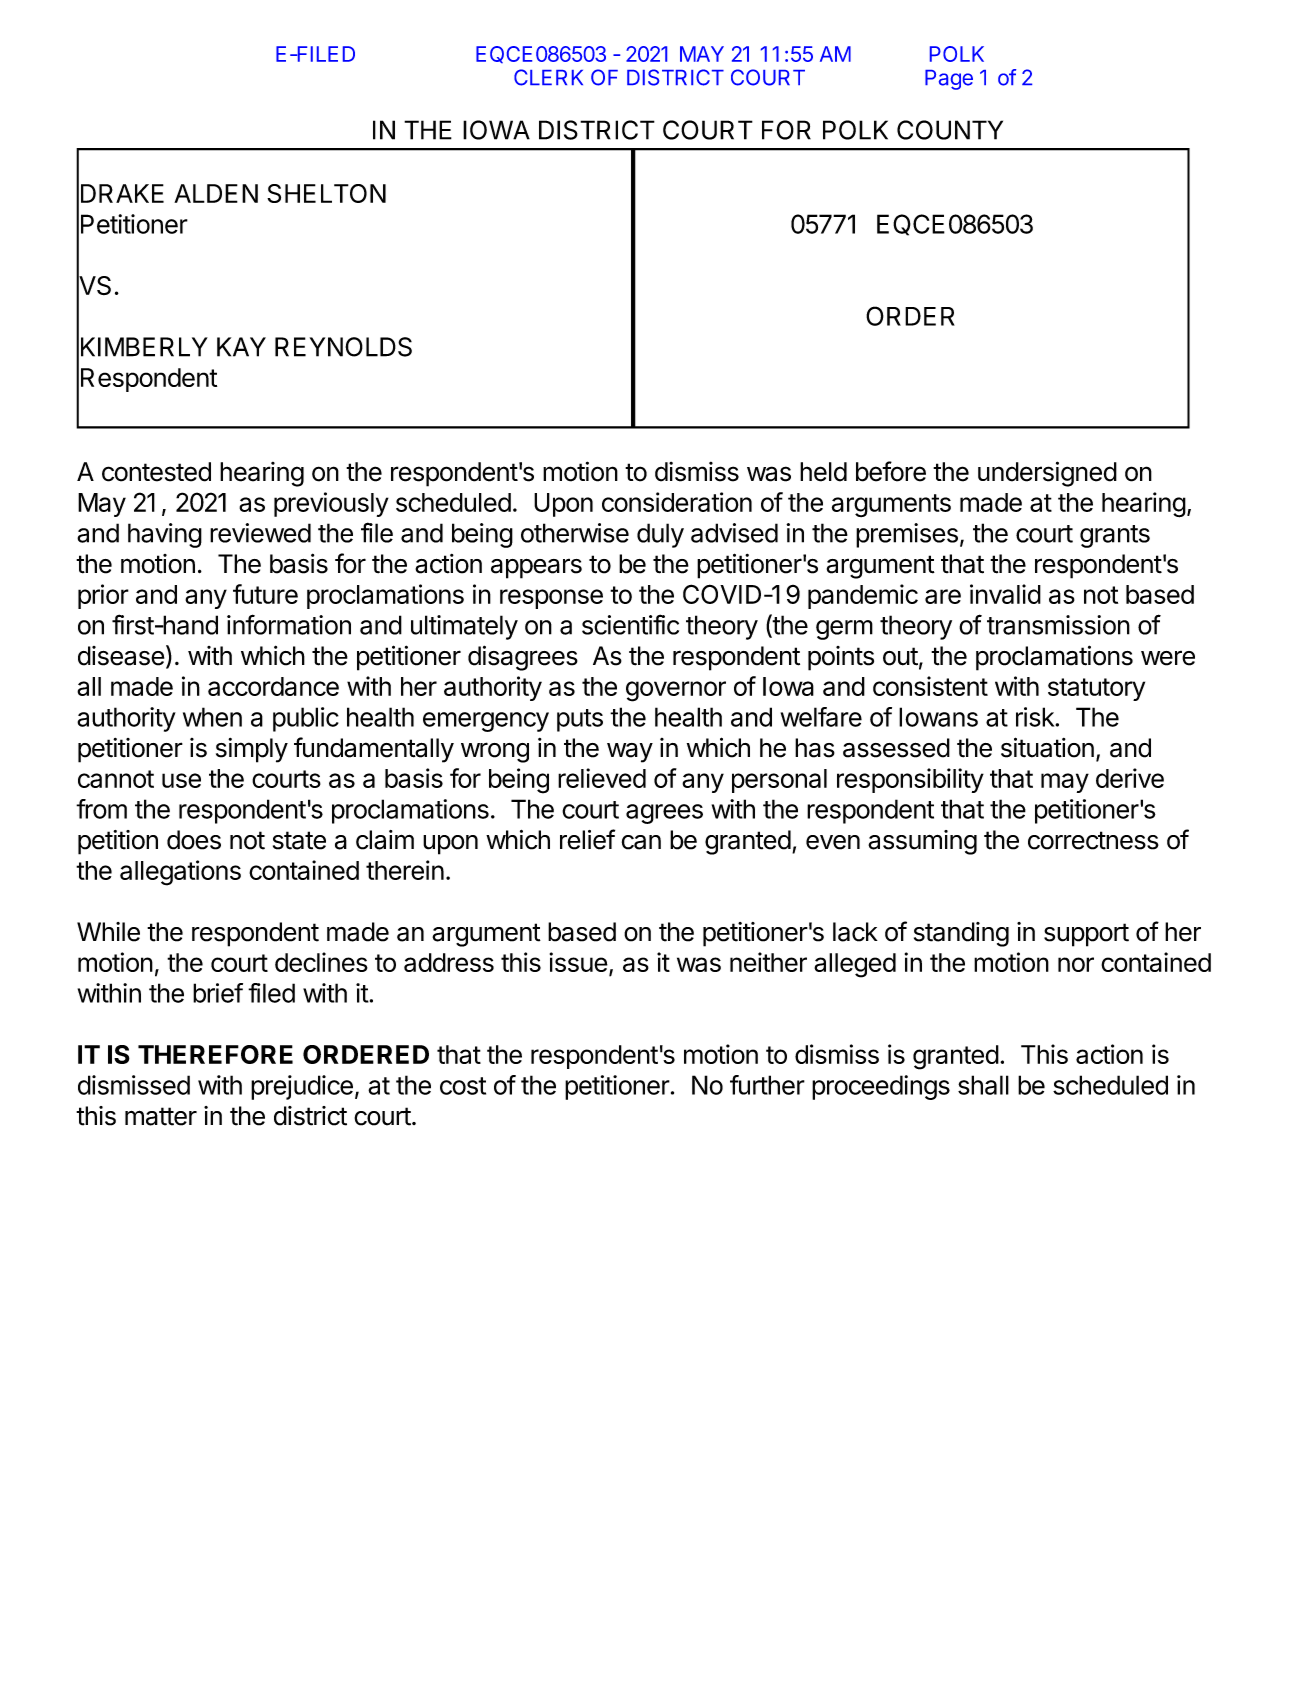 Image resolution: width=1303 pixels, height=1687 pixels. I want to click on THEREFORE, so click(215, 1054).
